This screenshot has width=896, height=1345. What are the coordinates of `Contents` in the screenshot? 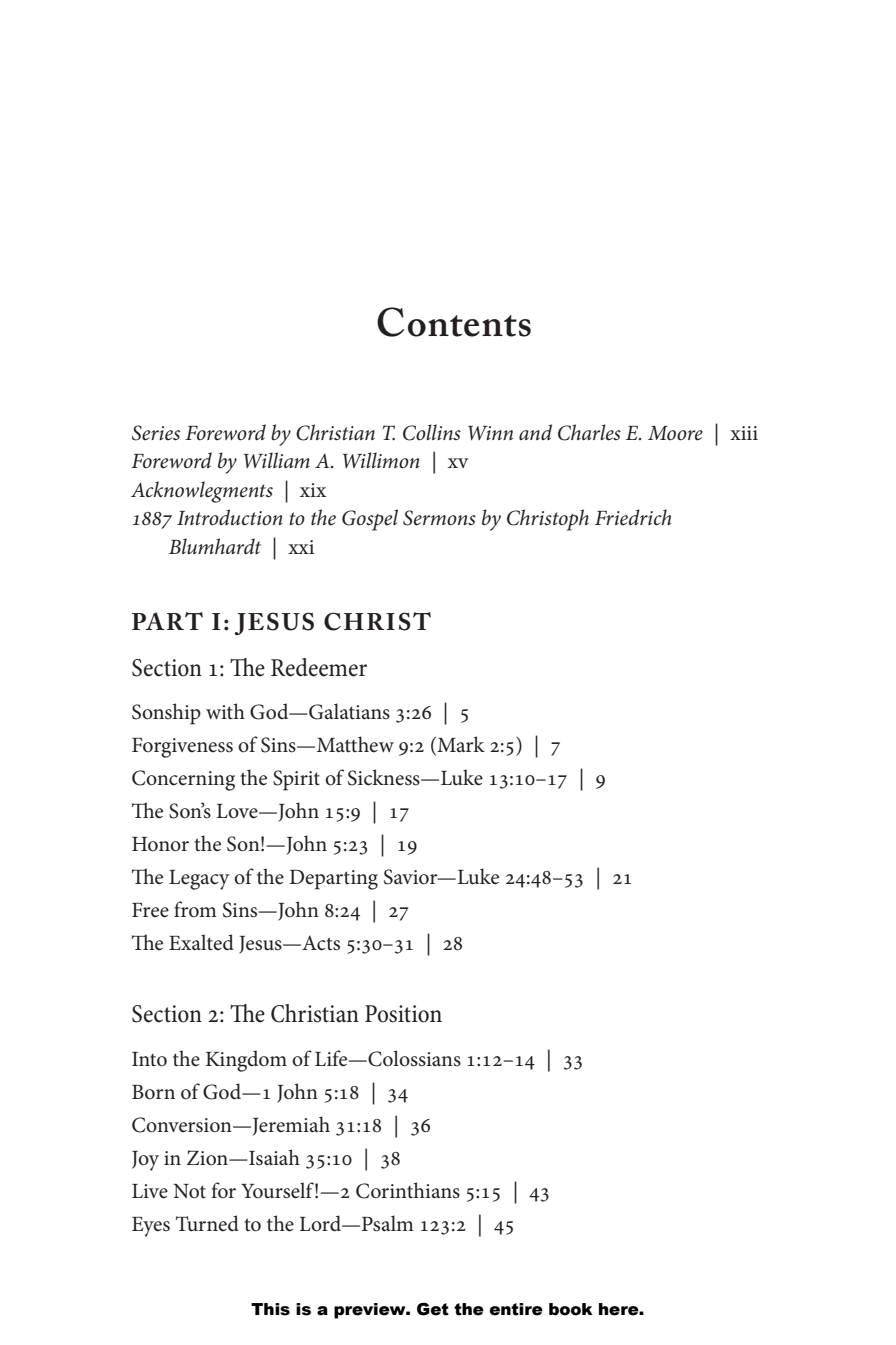 It's located at (454, 322).
